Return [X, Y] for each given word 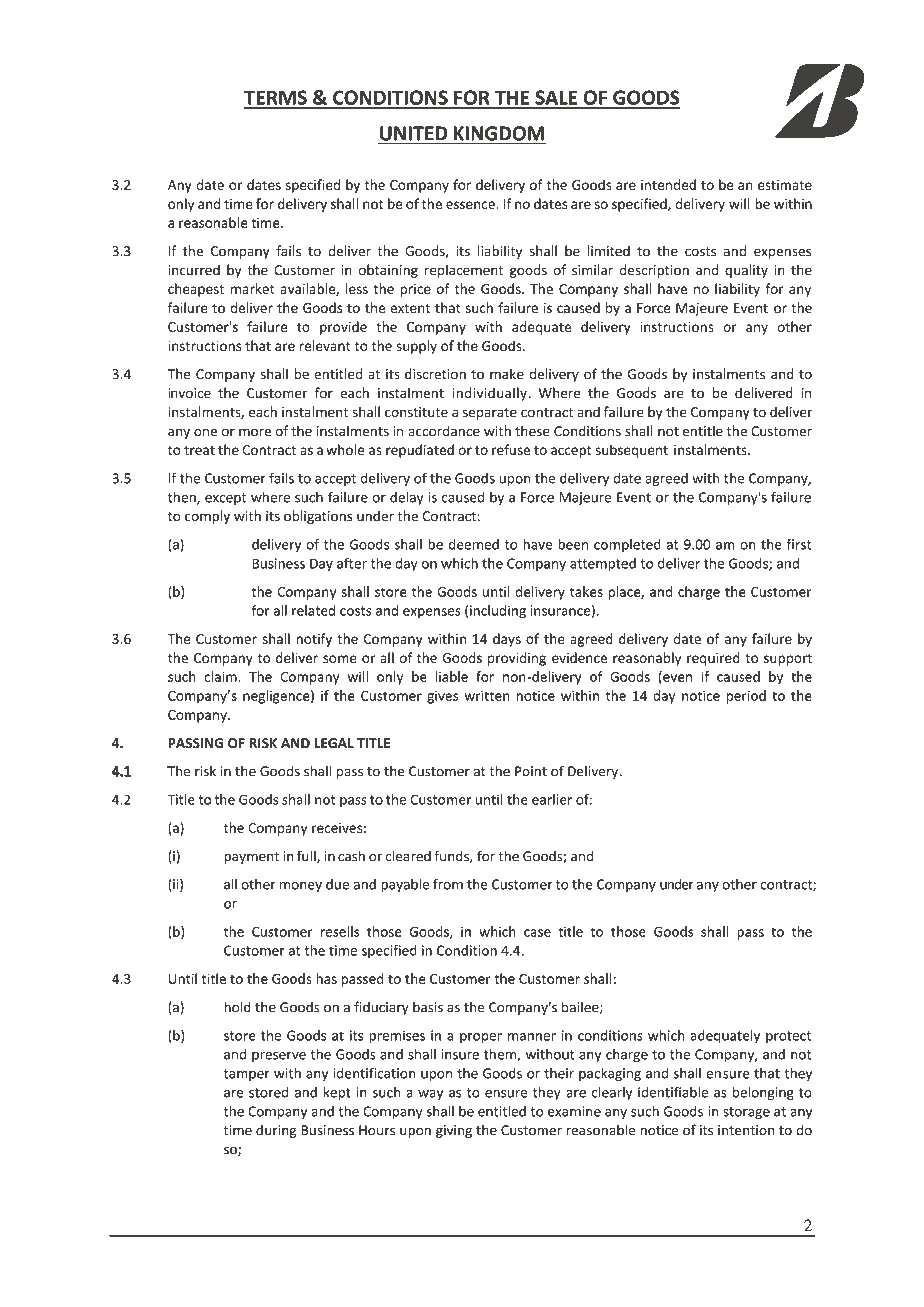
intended [668, 184]
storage [746, 1113]
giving [454, 1131]
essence [471, 205]
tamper [247, 1075]
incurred [194, 270]
